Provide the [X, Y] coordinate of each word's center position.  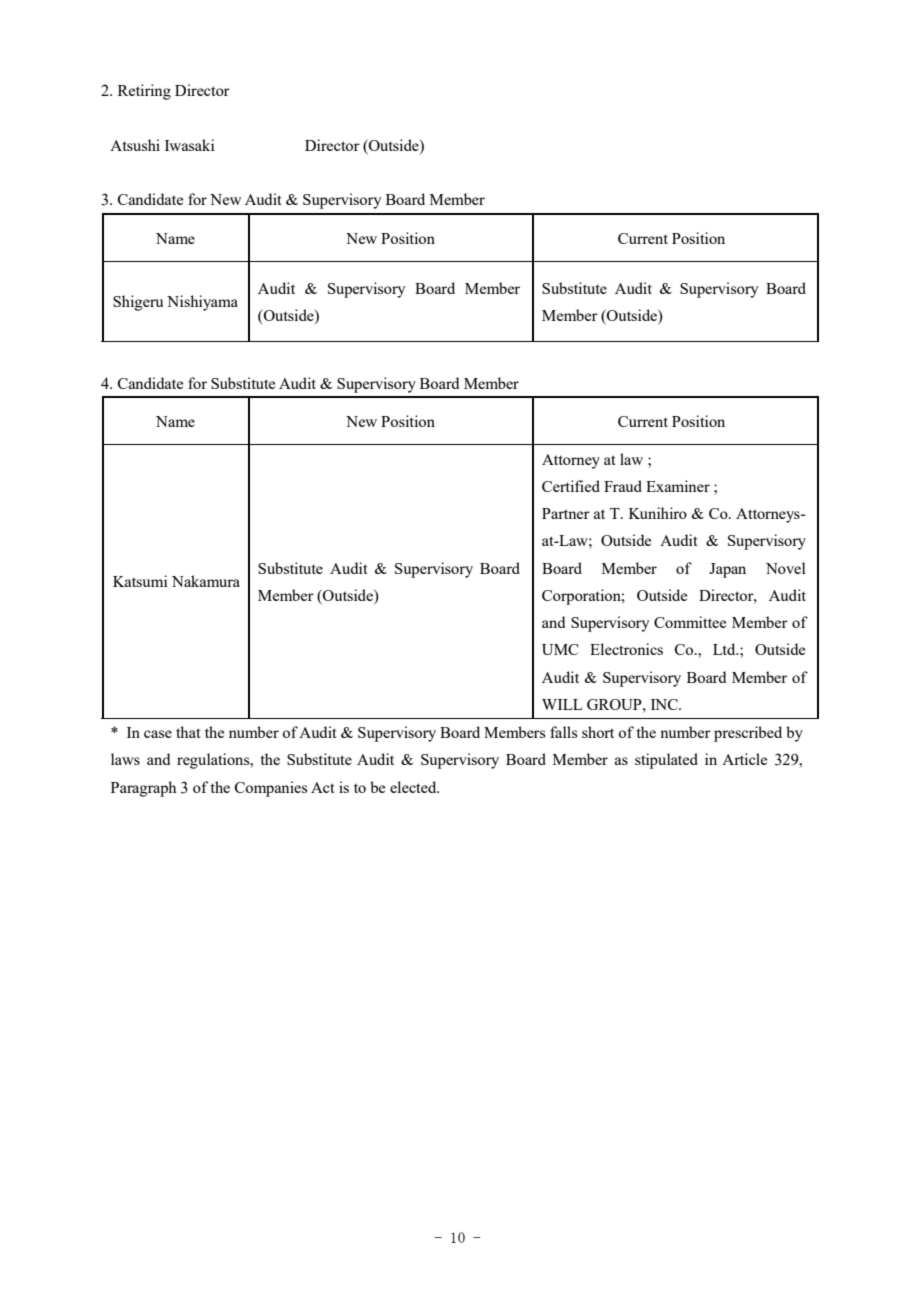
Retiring [144, 92]
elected [414, 787]
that [188, 732]
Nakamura [206, 581]
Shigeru [138, 303]
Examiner [678, 486]
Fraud [623, 486]
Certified [571, 486]
